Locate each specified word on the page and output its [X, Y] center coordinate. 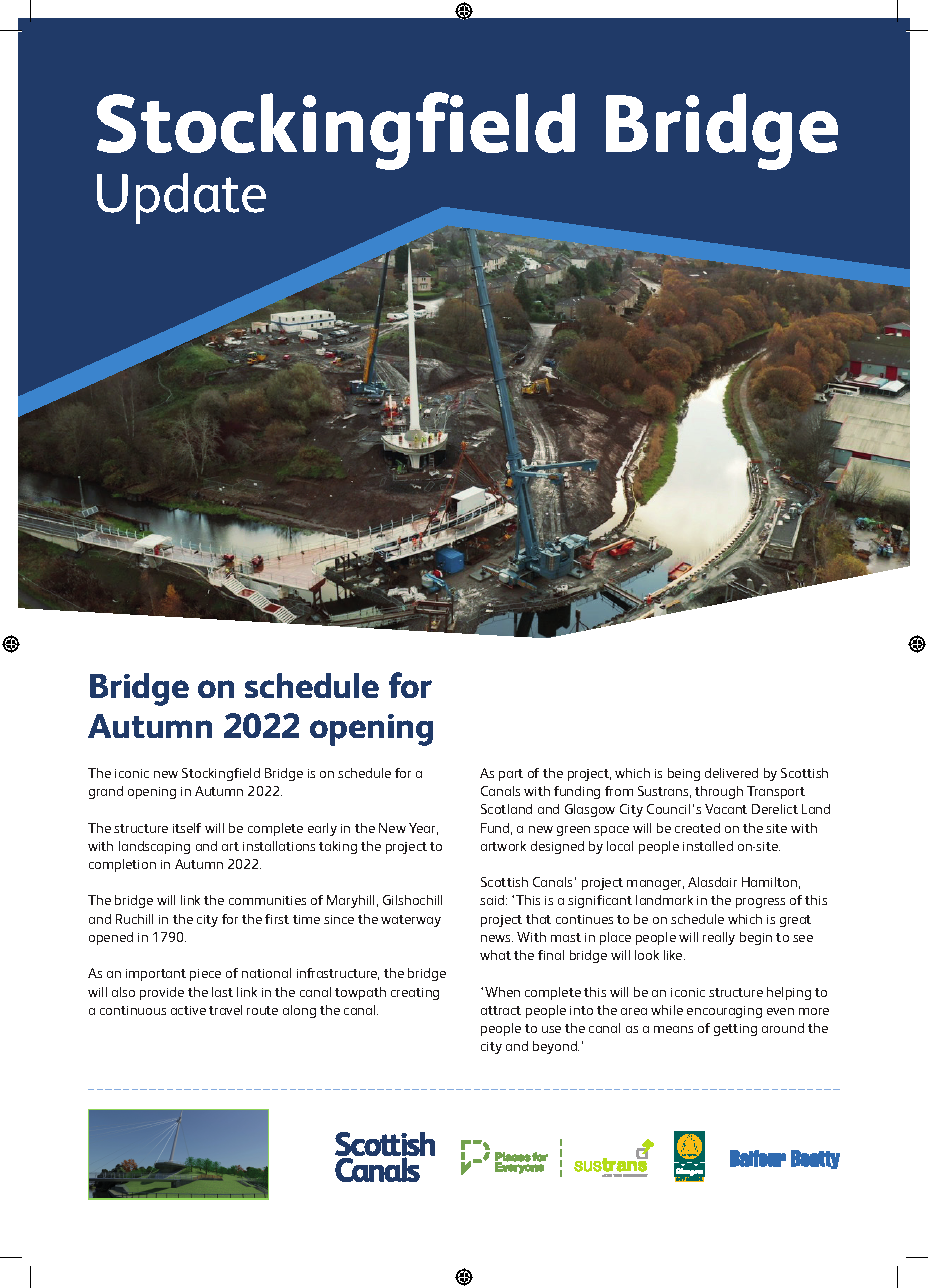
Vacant [726, 809]
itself [187, 828]
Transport [776, 792]
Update [181, 198]
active [188, 1010]
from [619, 791]
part [511, 775]
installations [279, 846]
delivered [731, 773]
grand [106, 792]
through [719, 792]
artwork [503, 846]
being [684, 774]
